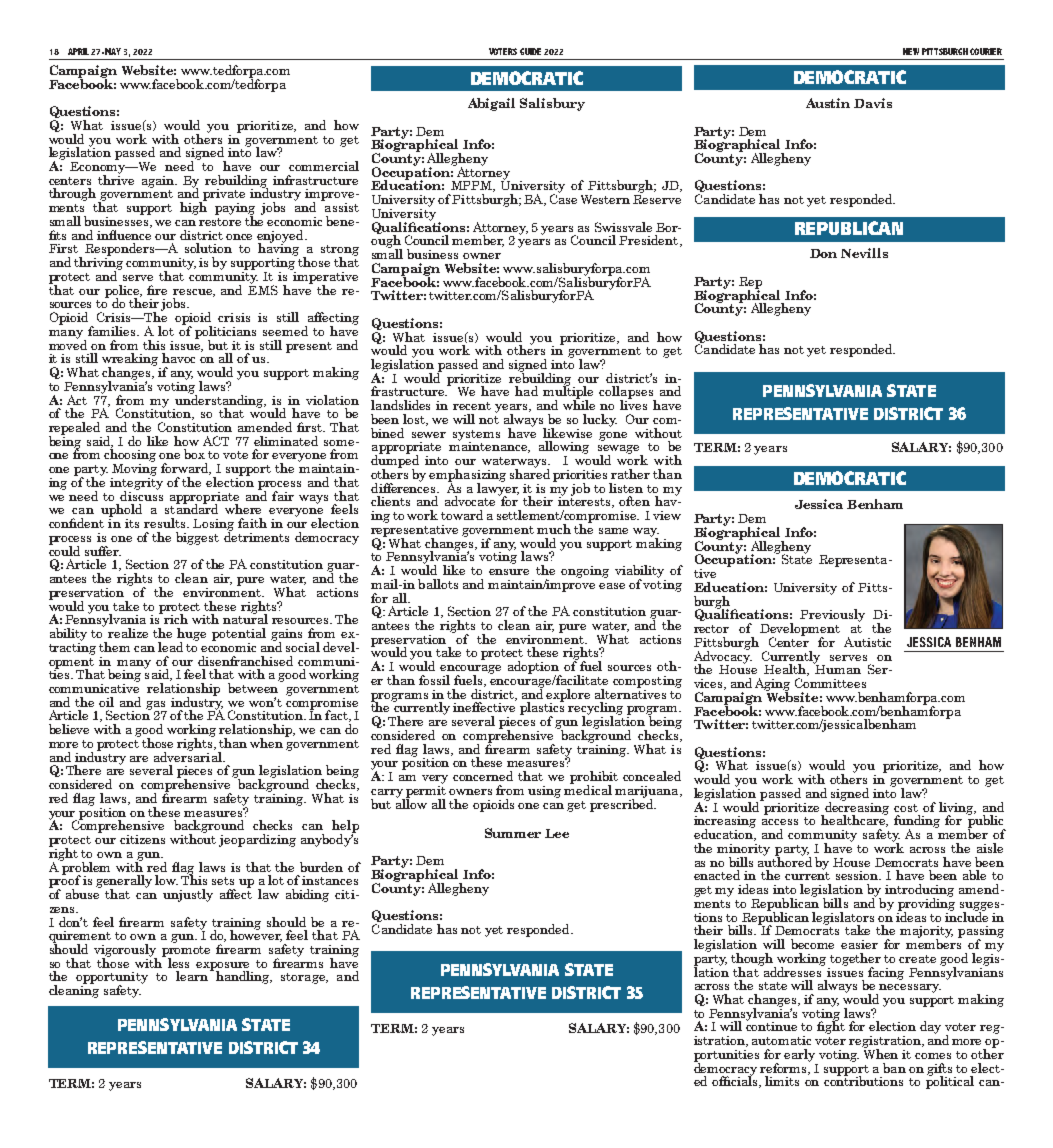 This screenshot has width=1053, height=1148. Describe the element at coordinates (894, 1068) in the screenshot. I see `ban` at that location.
